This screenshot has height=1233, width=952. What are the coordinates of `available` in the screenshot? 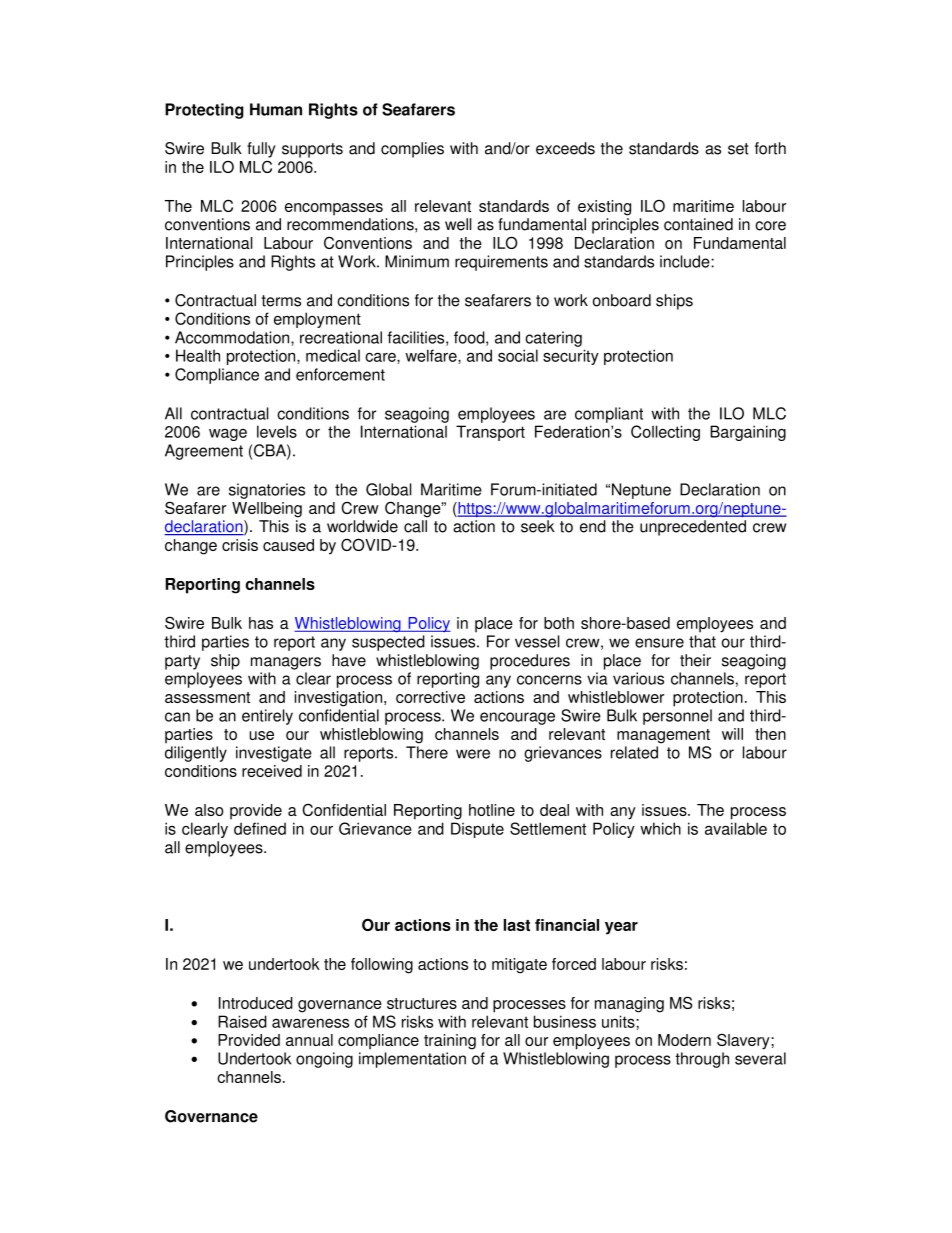 It's located at (736, 828).
